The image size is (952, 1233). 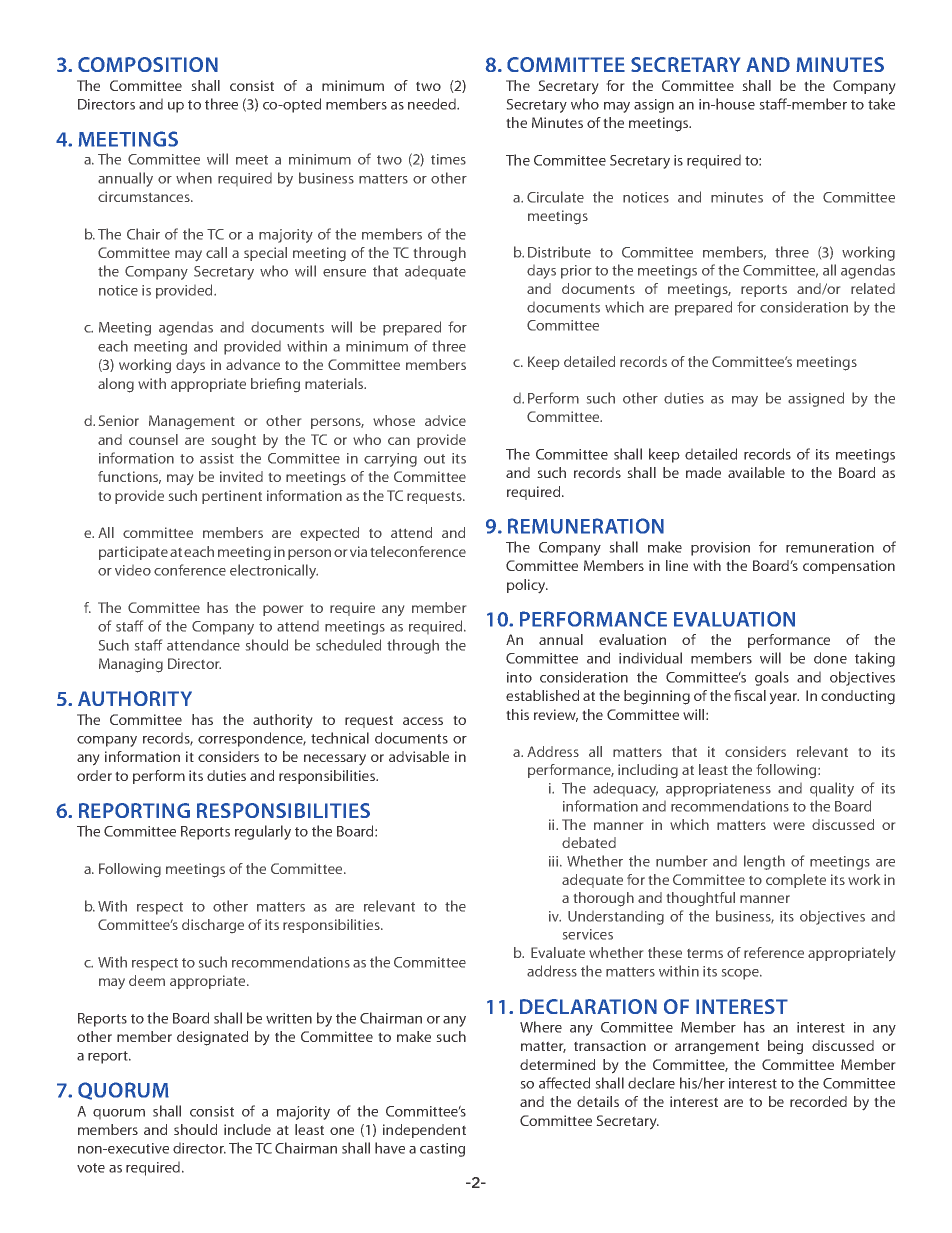 What do you see at coordinates (445, 420) in the image?
I see `advice` at bounding box center [445, 420].
